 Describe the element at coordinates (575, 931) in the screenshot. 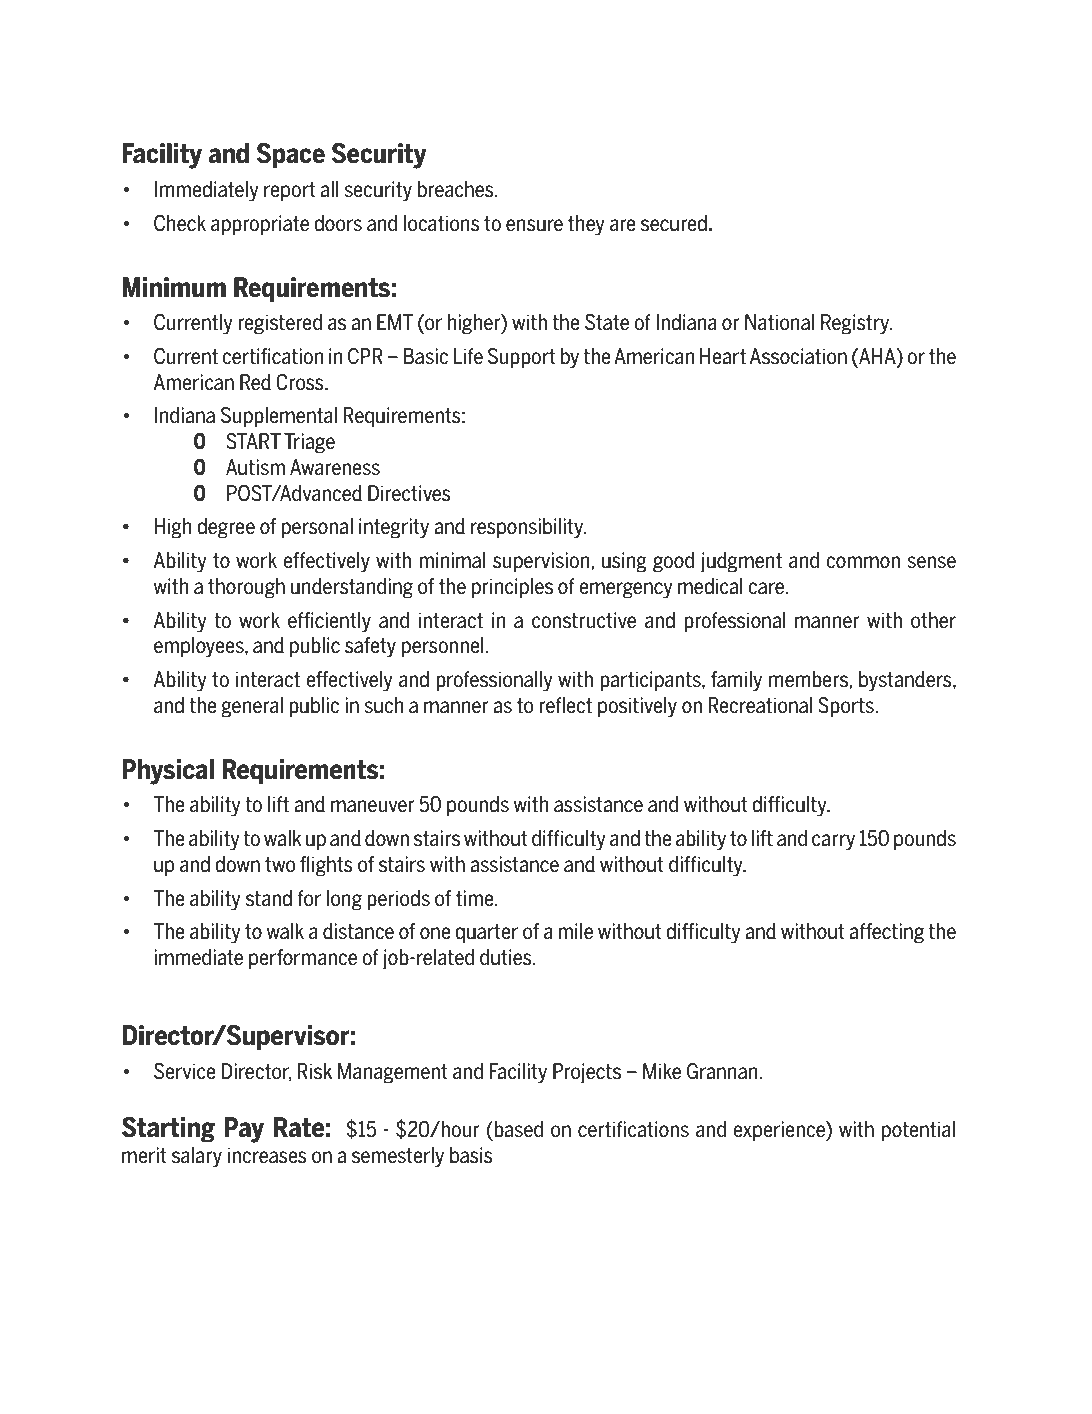

I see `mile` at that location.
